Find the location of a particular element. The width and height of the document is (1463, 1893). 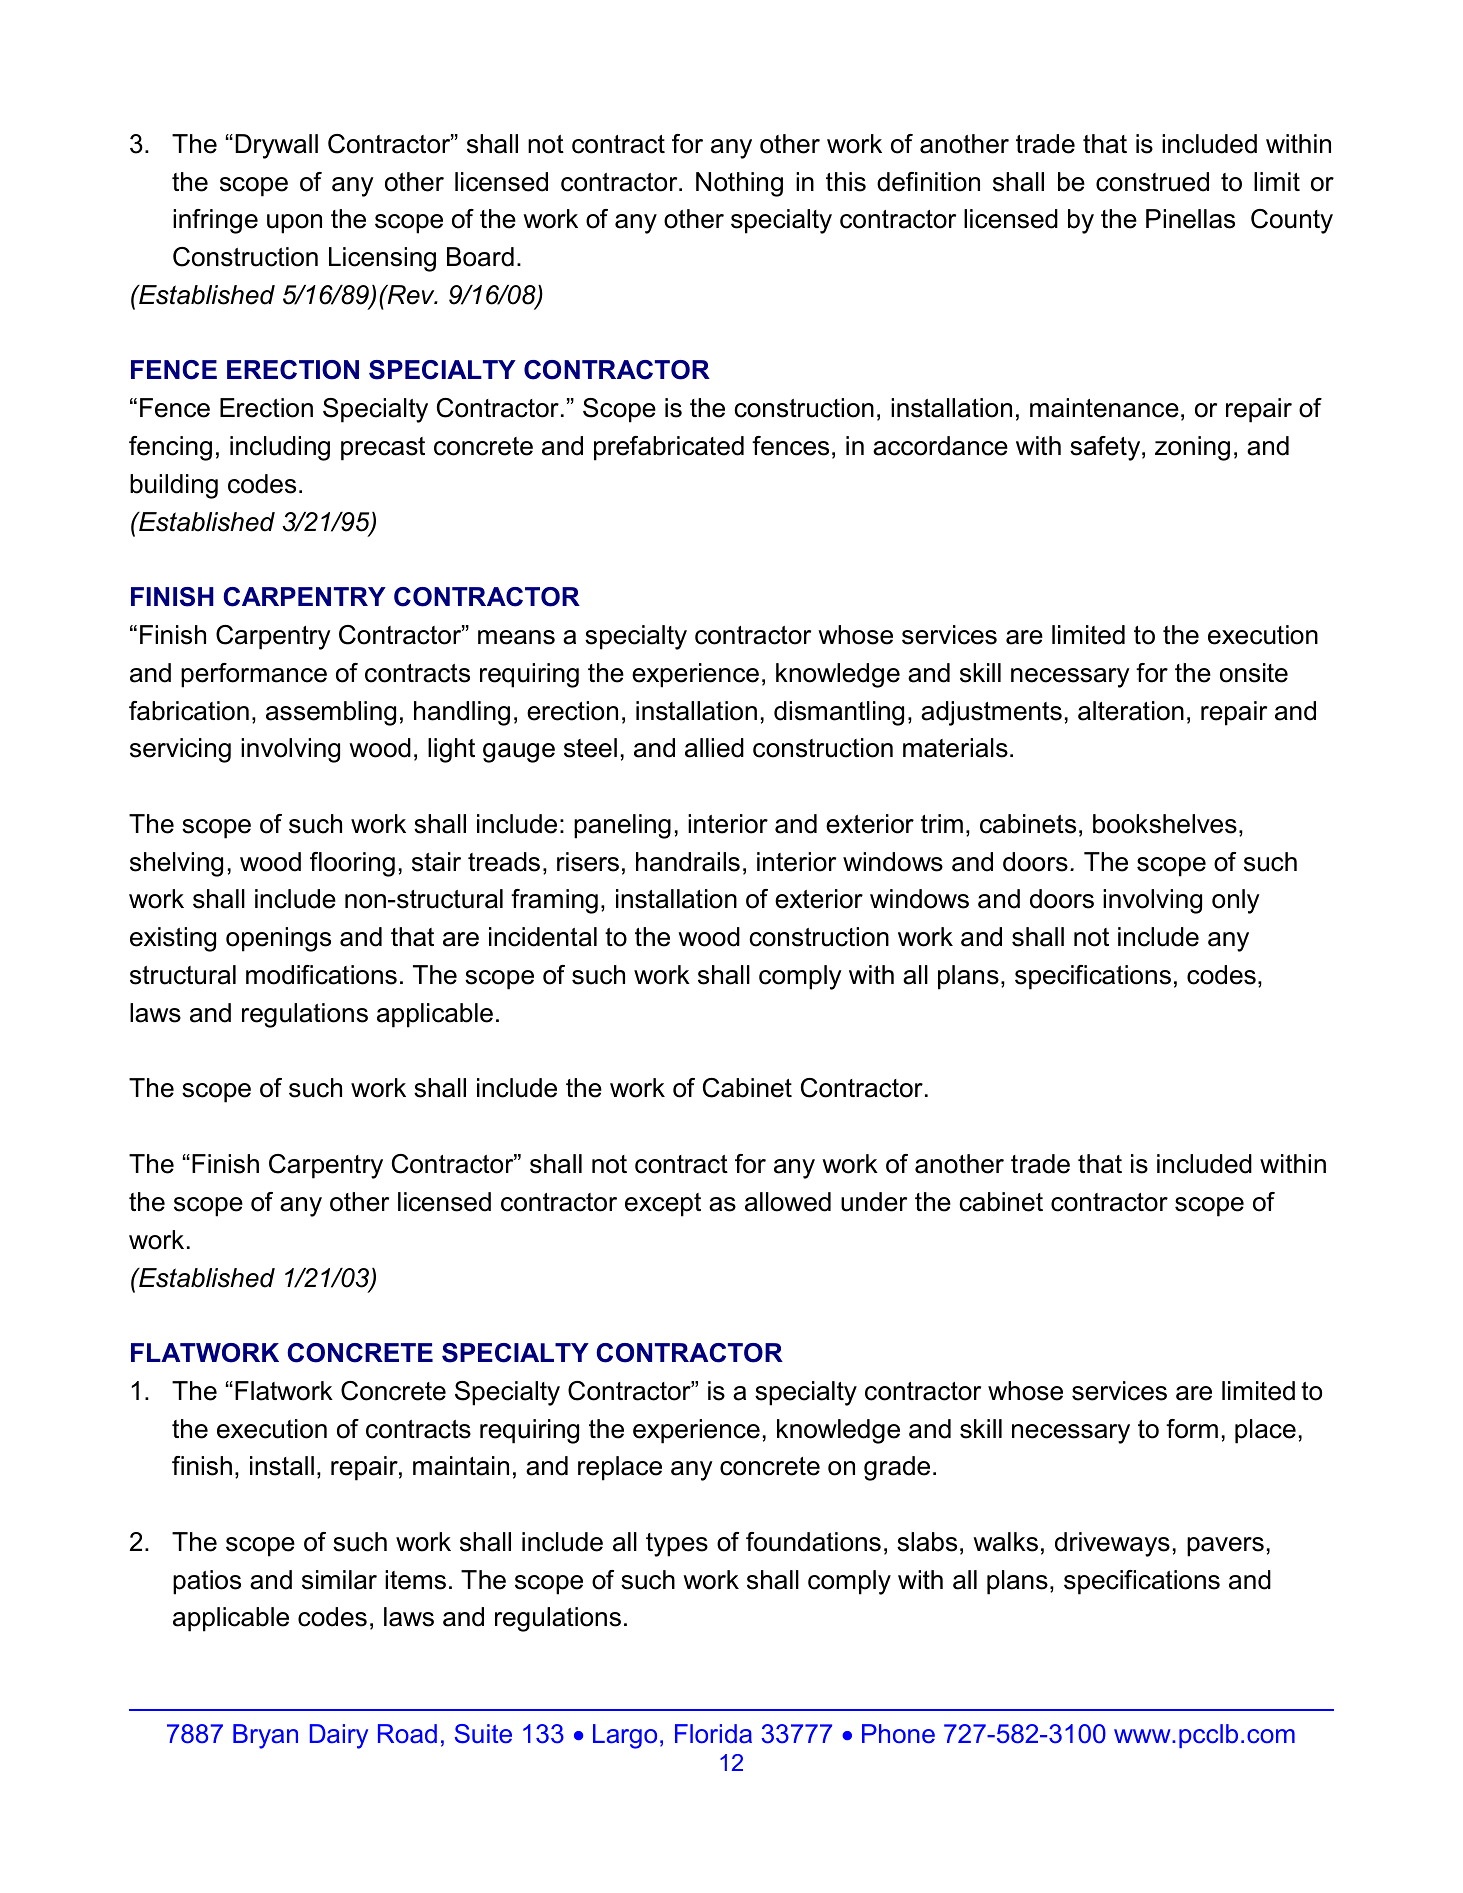

only is located at coordinates (1236, 901).
